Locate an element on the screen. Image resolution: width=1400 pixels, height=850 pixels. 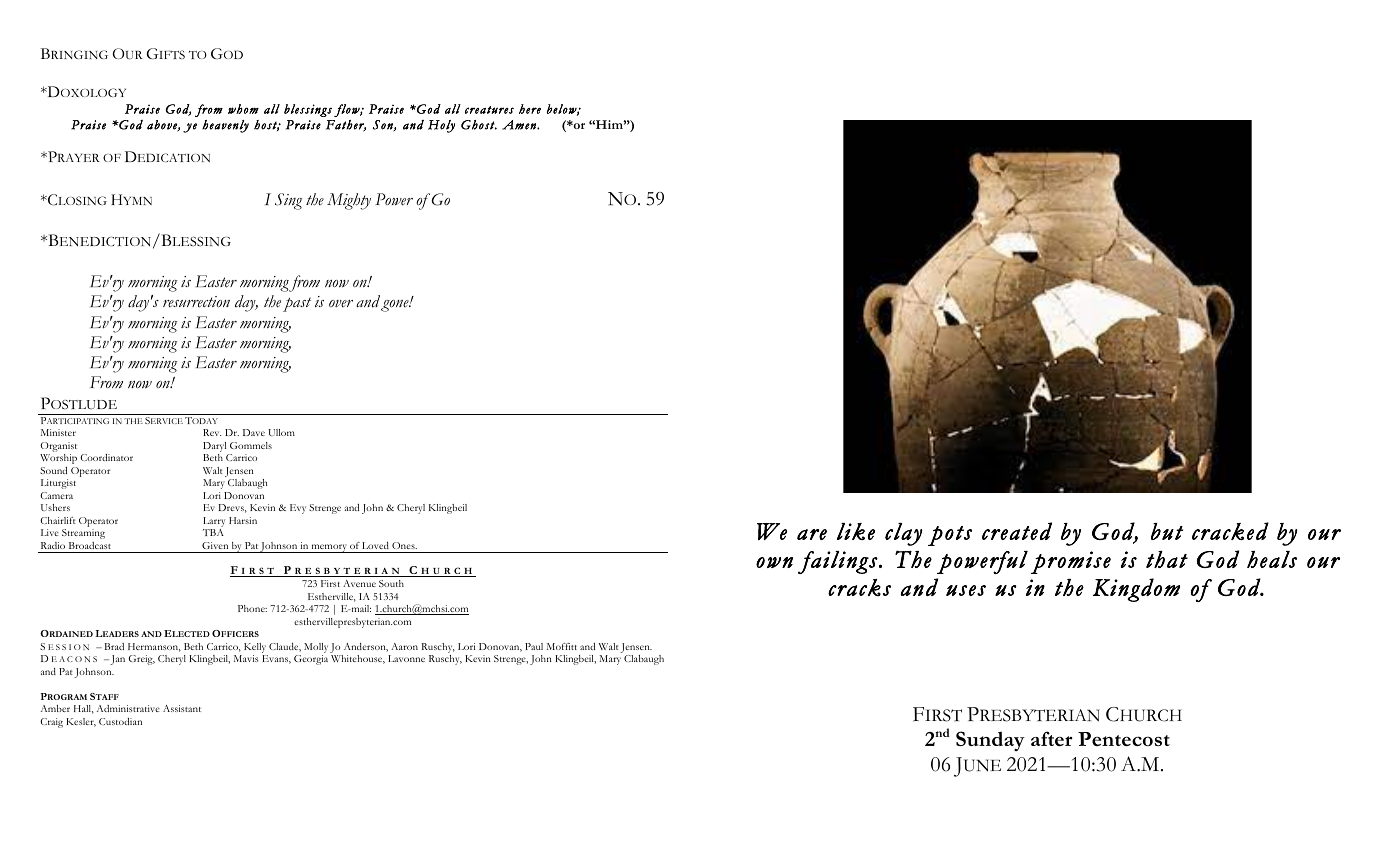
Moffitt is located at coordinates (562, 646).
